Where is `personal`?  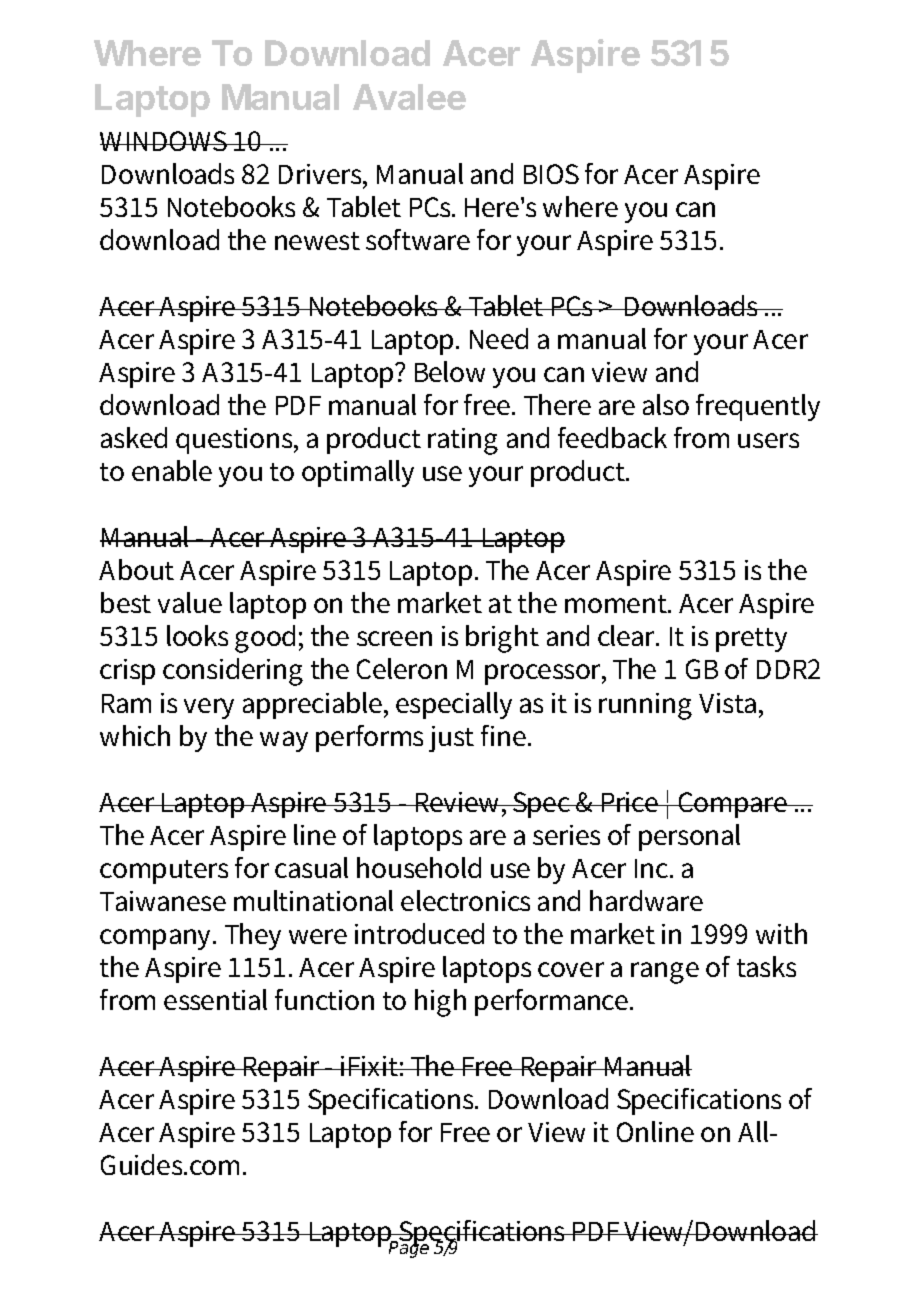
personal is located at coordinates (689, 837).
